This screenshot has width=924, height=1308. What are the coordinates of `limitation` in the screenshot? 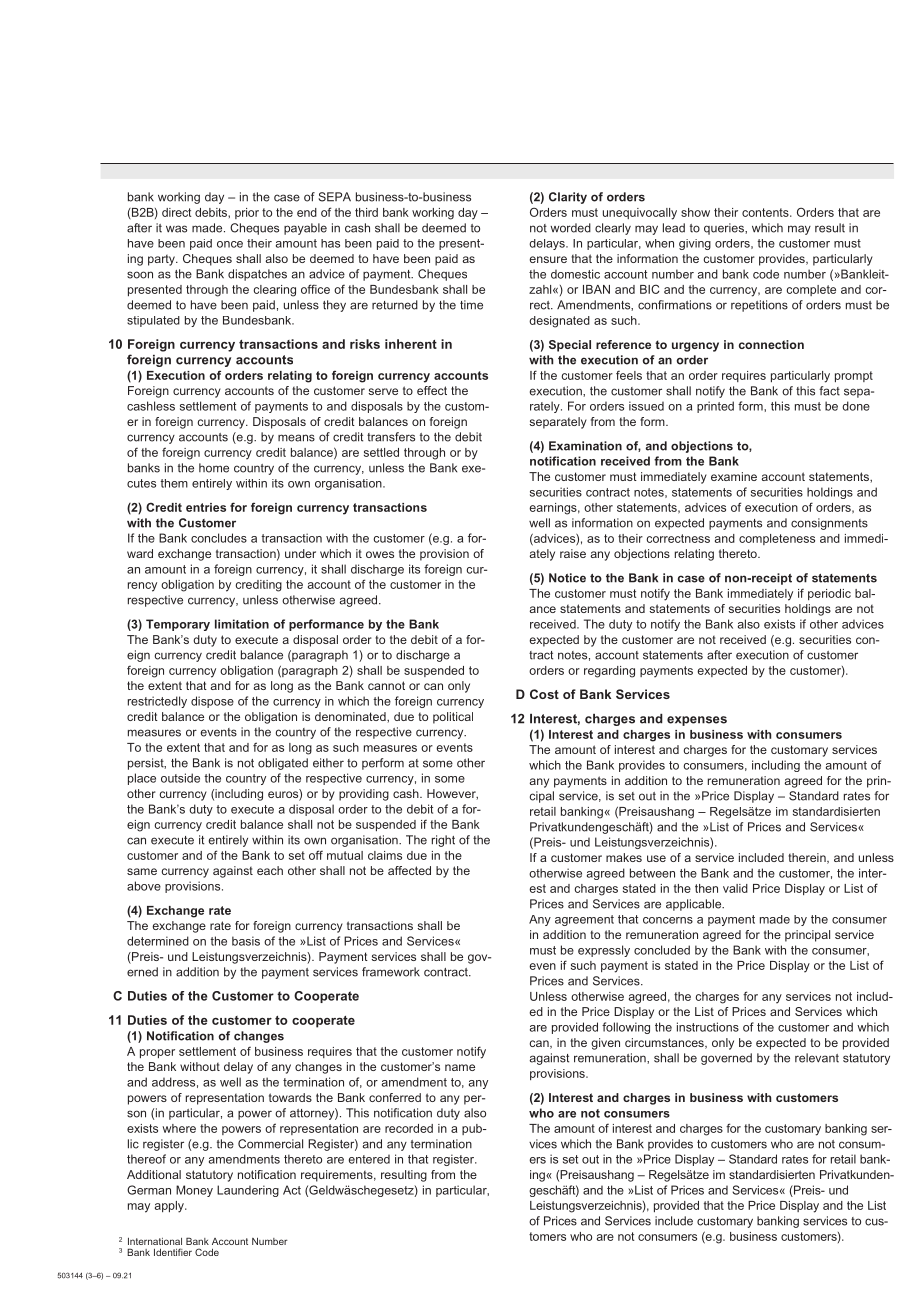 It's located at (242, 624).
